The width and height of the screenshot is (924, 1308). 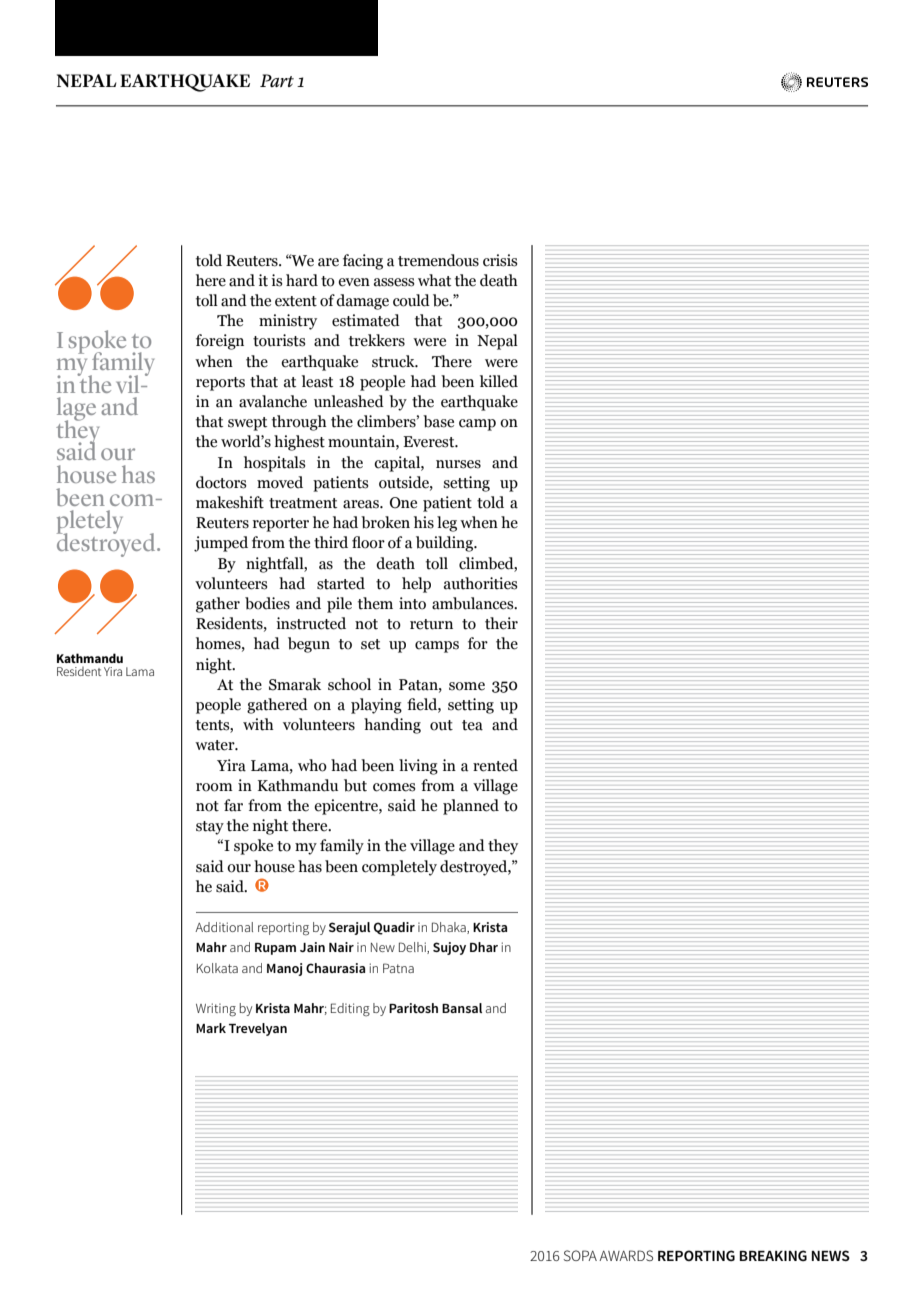 What do you see at coordinates (500, 260) in the screenshot?
I see `crisis` at bounding box center [500, 260].
